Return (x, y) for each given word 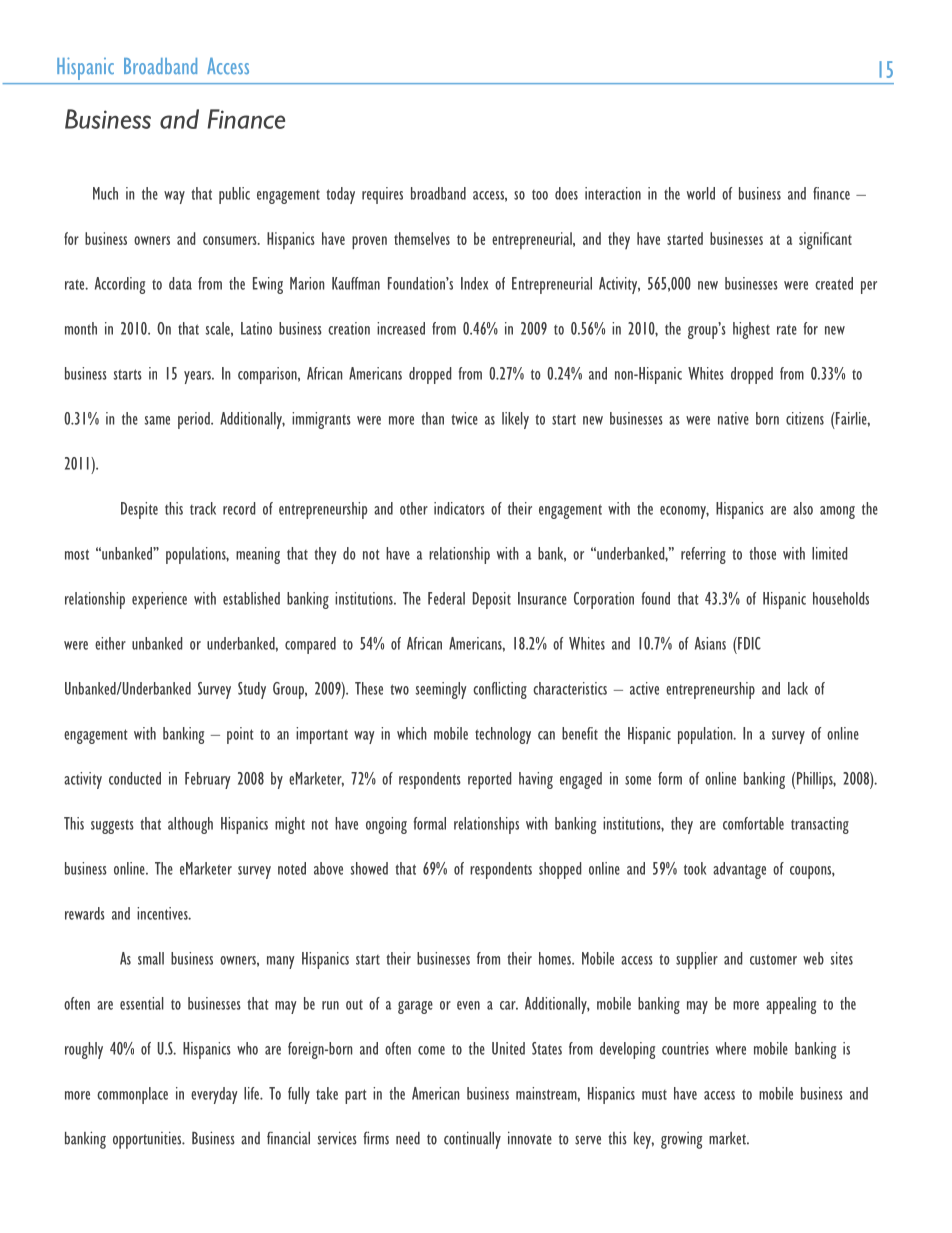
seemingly (441, 690)
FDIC (748, 643)
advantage (739, 870)
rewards (85, 913)
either (110, 643)
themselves (422, 238)
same (157, 420)
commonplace (132, 1095)
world (701, 193)
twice (464, 418)
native (733, 418)
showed (369, 868)
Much (105, 193)
